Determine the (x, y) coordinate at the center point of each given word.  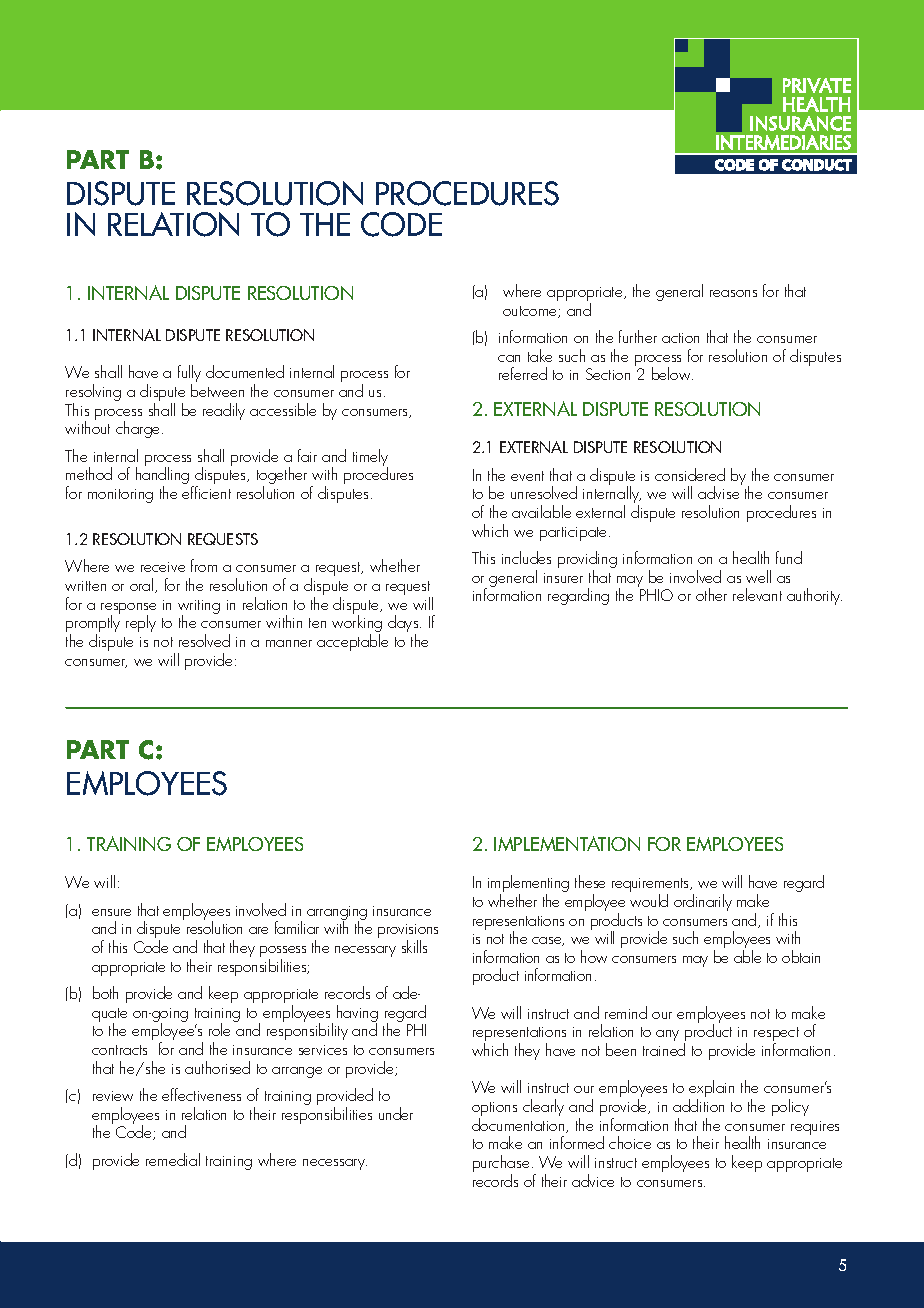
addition (698, 1105)
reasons (733, 293)
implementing (528, 885)
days (404, 625)
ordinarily (703, 902)
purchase (501, 1165)
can (509, 358)
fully (189, 375)
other (711, 594)
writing (199, 608)
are (258, 930)
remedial (173, 1159)
